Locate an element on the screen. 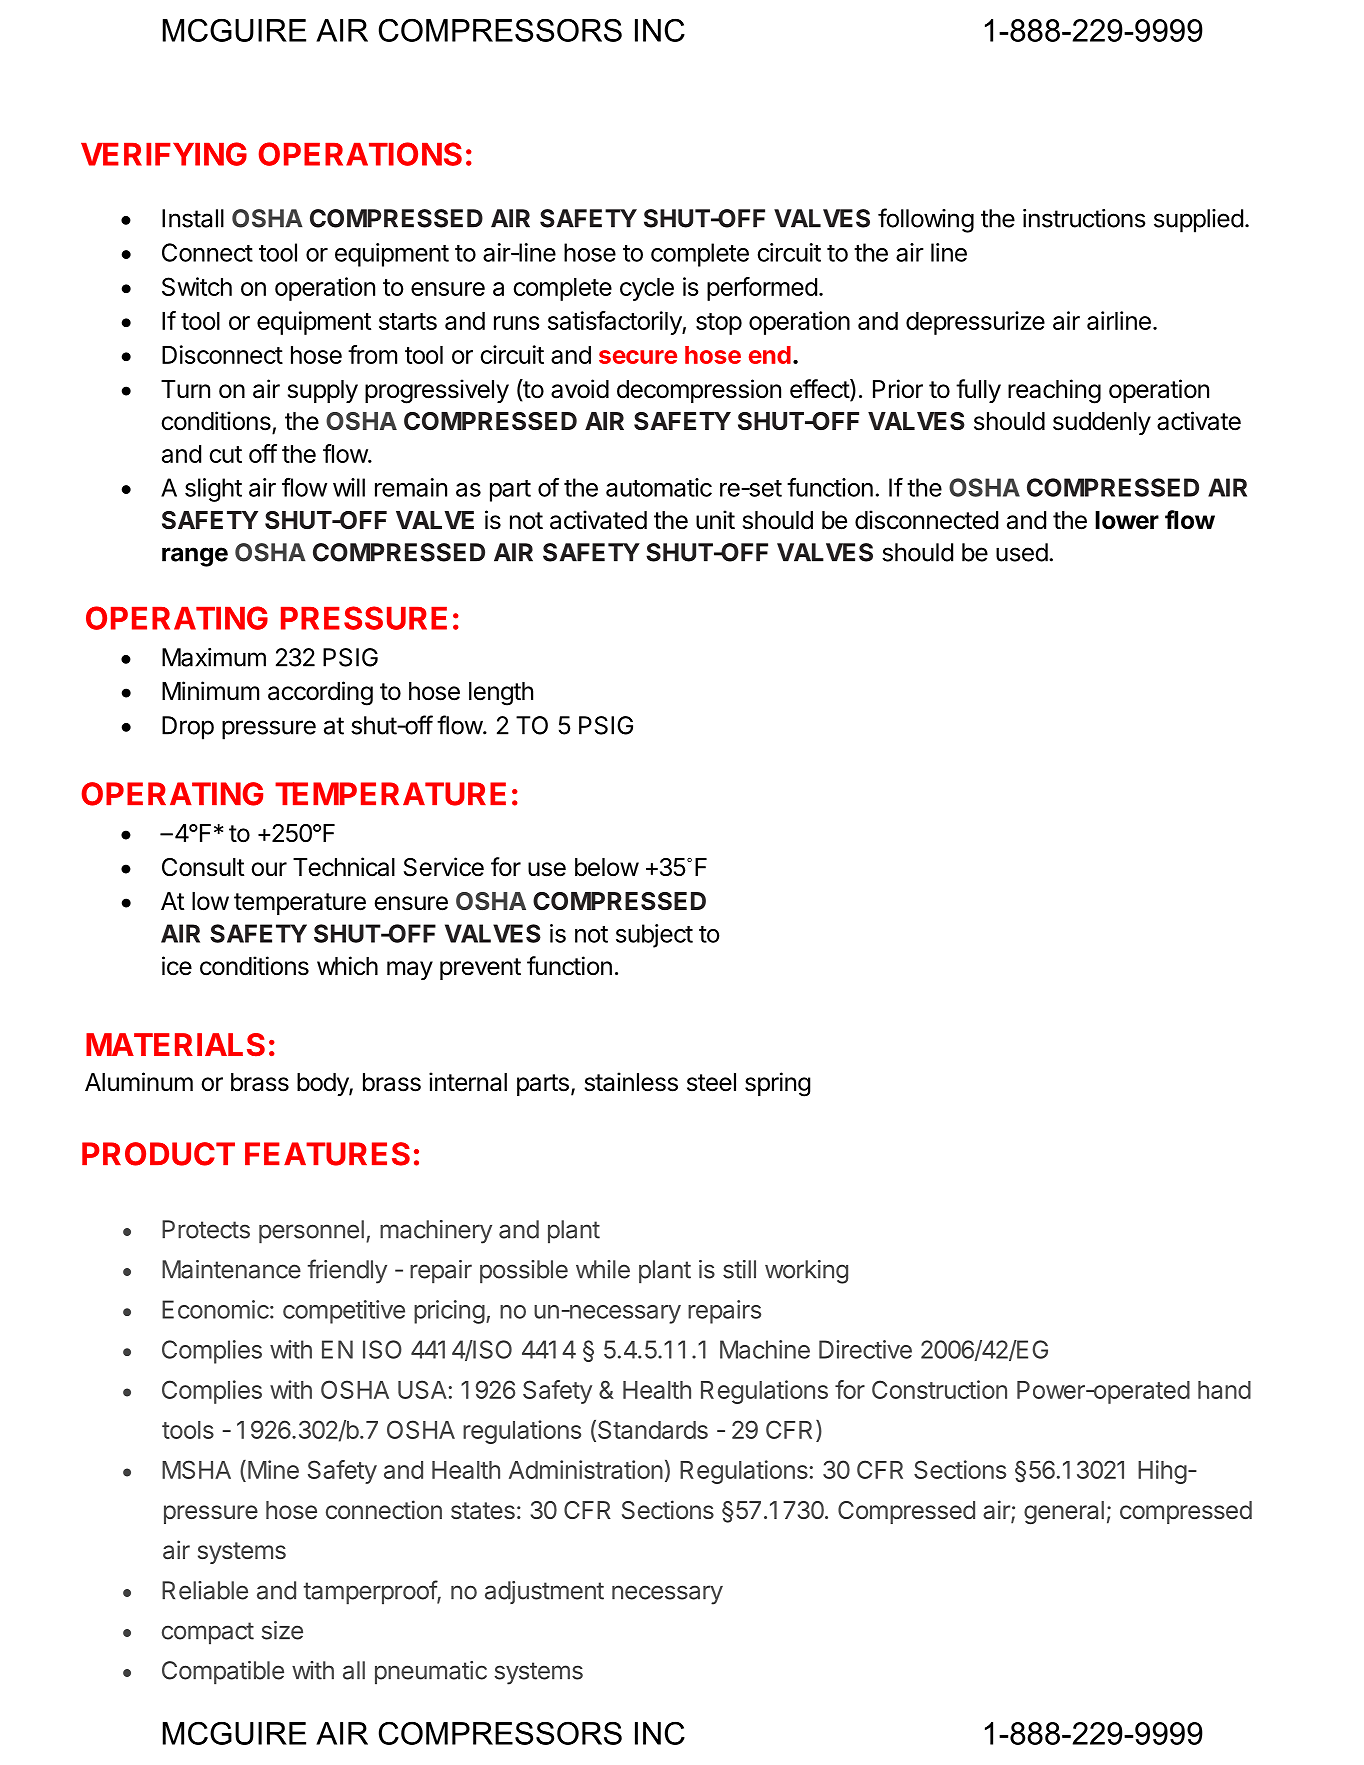 The width and height of the screenshot is (1364, 1765). instructions is located at coordinates (1084, 218).
